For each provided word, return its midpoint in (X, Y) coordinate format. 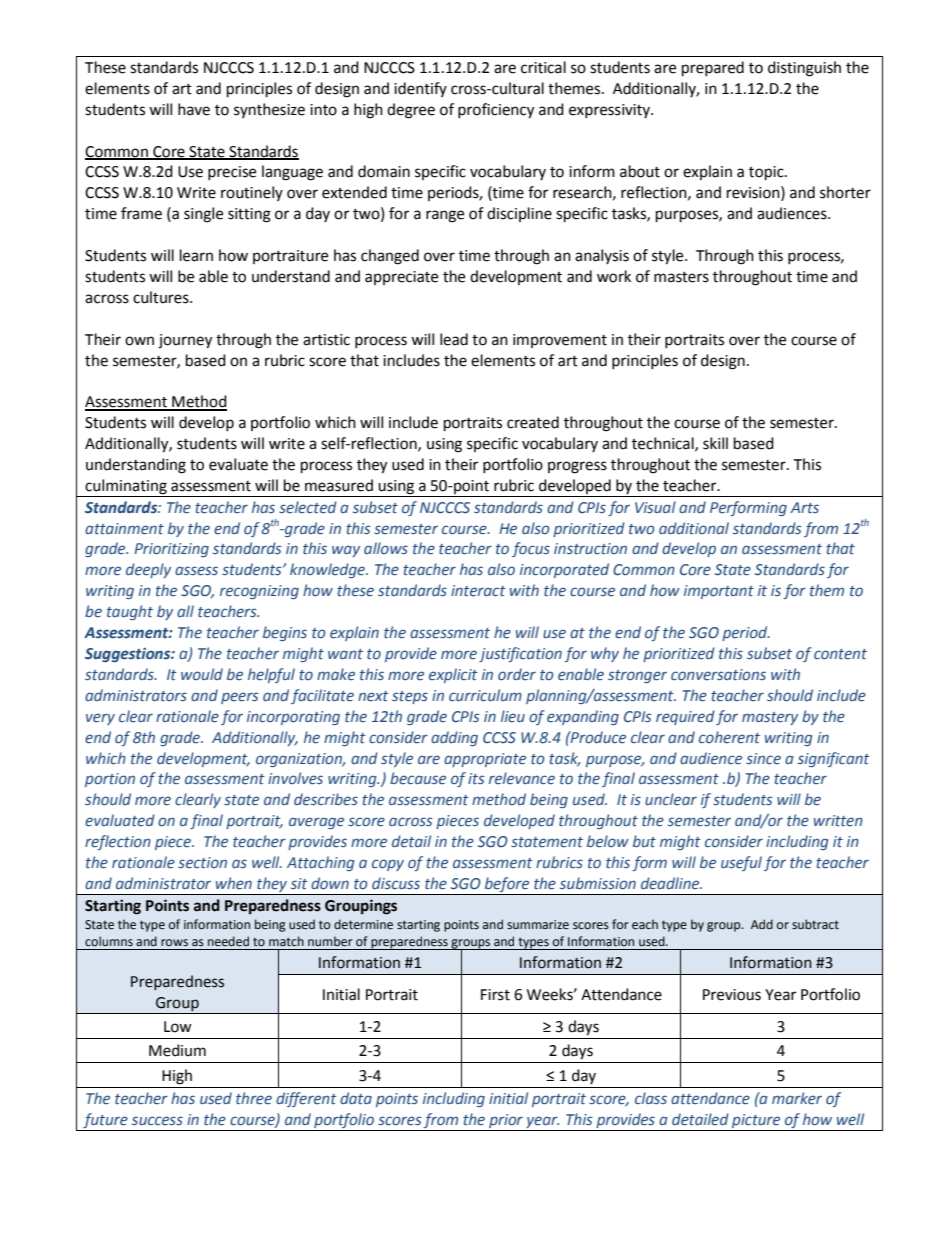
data (356, 1098)
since (763, 759)
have (194, 109)
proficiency (496, 111)
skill (715, 443)
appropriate (485, 760)
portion (110, 780)
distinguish (804, 69)
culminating (126, 487)
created (533, 422)
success (157, 1120)
